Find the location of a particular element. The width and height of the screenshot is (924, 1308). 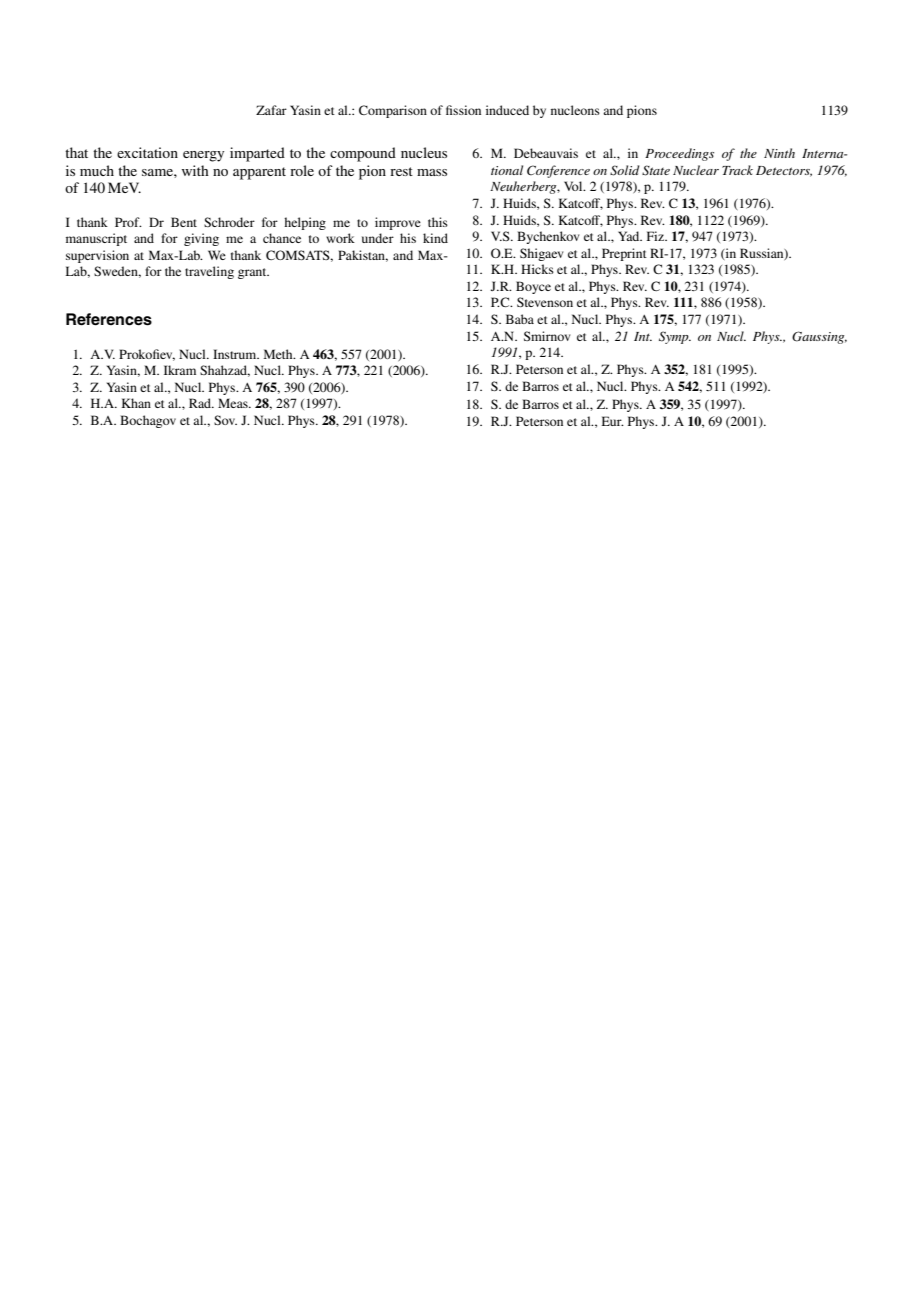

Stevenson is located at coordinates (545, 302).
